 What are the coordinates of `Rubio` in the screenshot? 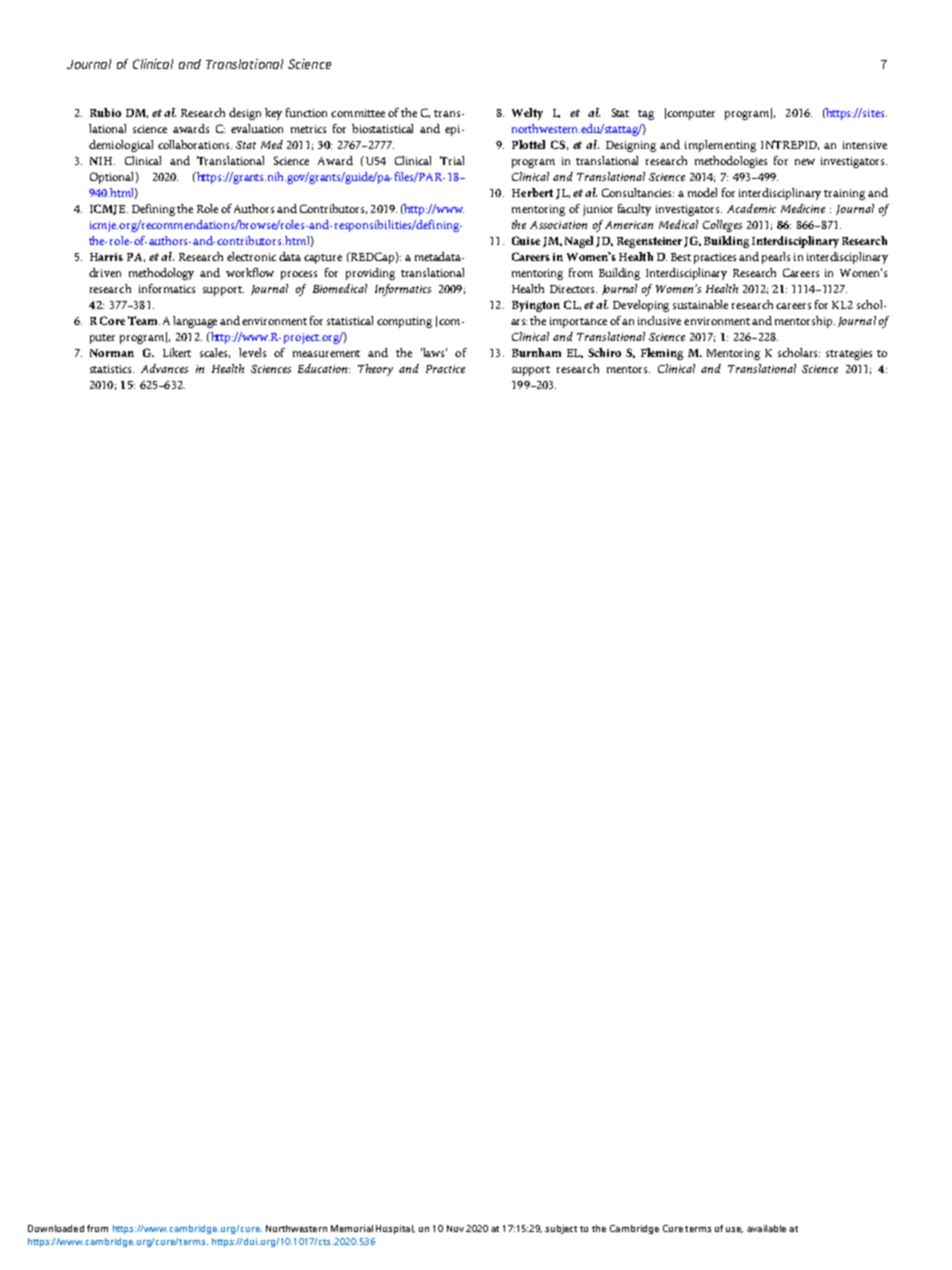 It's located at (105, 112).
